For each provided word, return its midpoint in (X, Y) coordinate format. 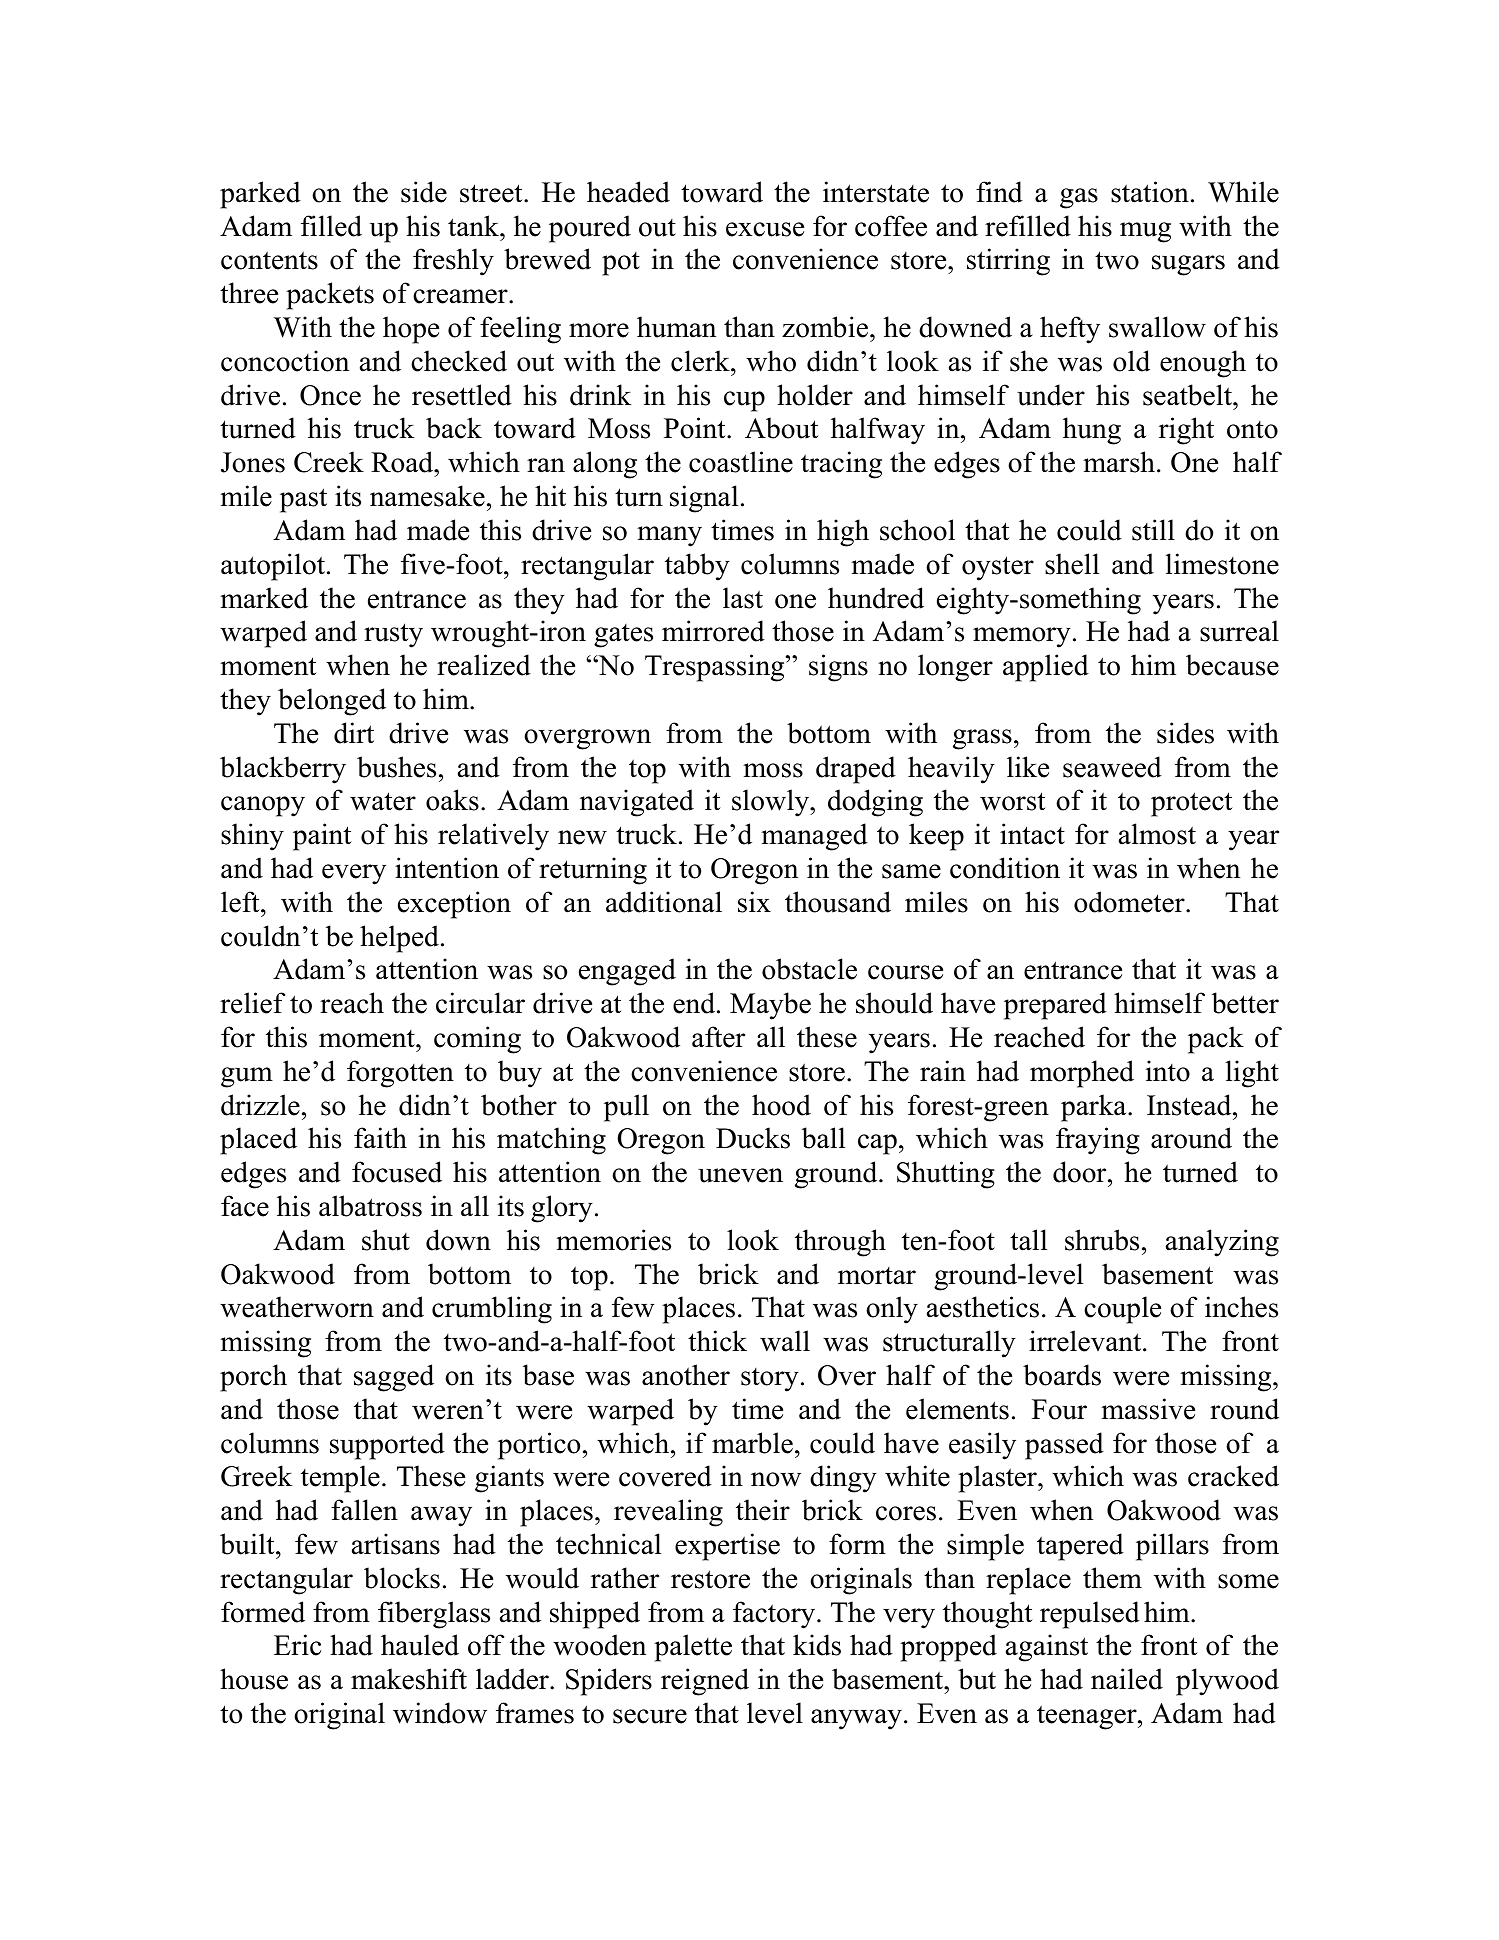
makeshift (409, 1679)
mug (1145, 232)
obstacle (809, 969)
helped (399, 939)
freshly (453, 262)
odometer (1130, 902)
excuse (765, 229)
